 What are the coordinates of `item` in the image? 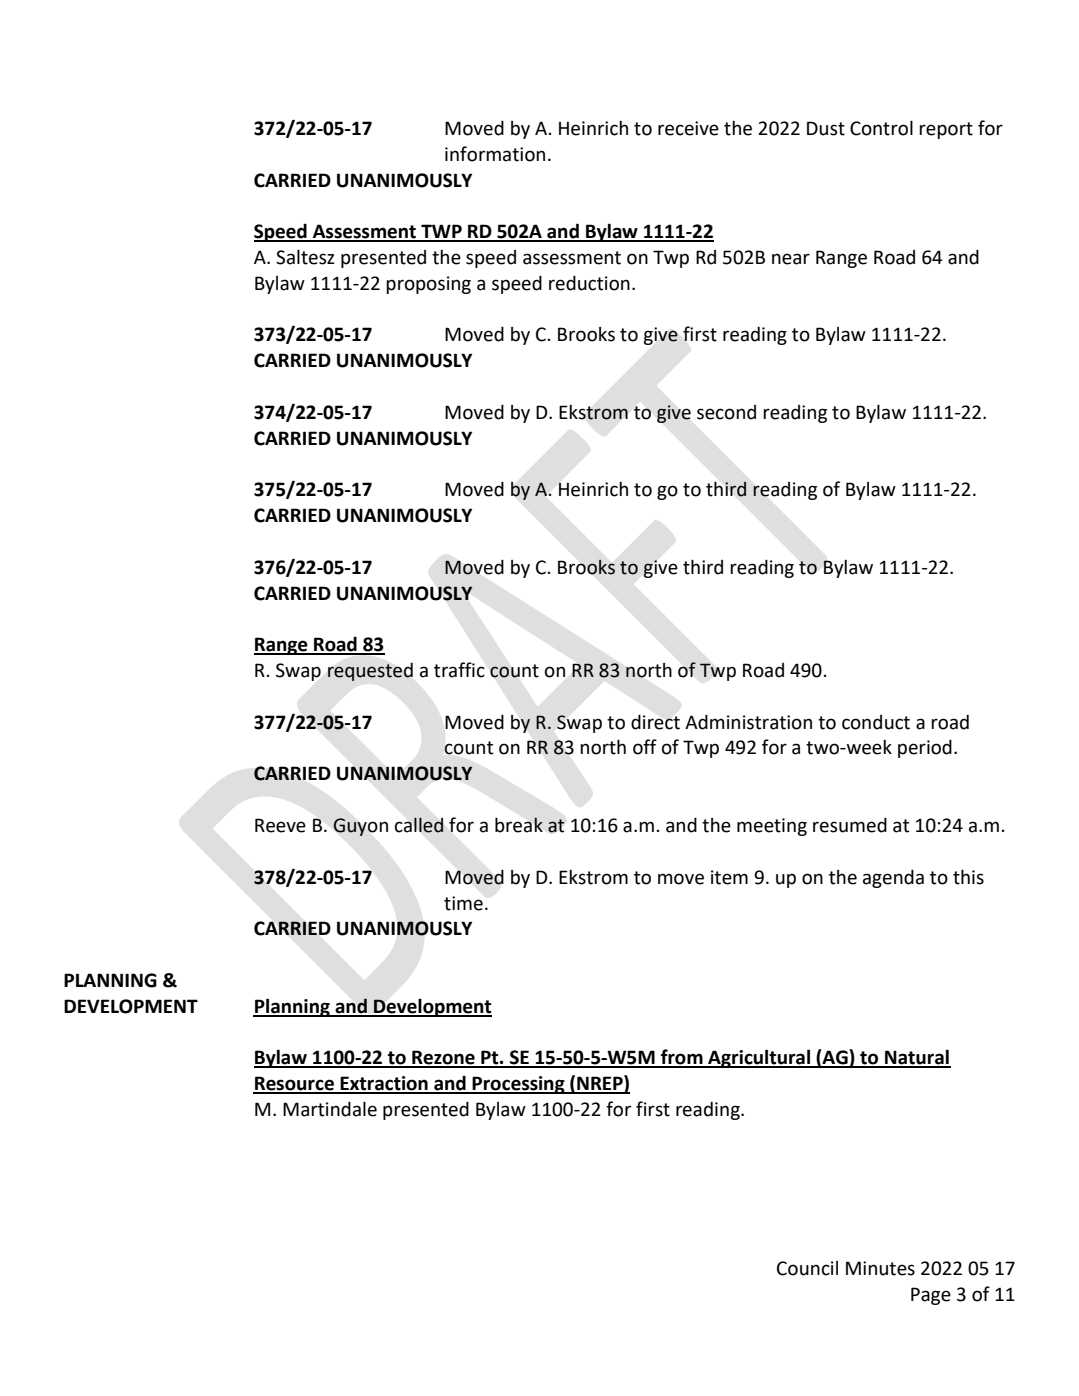 It's located at (729, 877).
